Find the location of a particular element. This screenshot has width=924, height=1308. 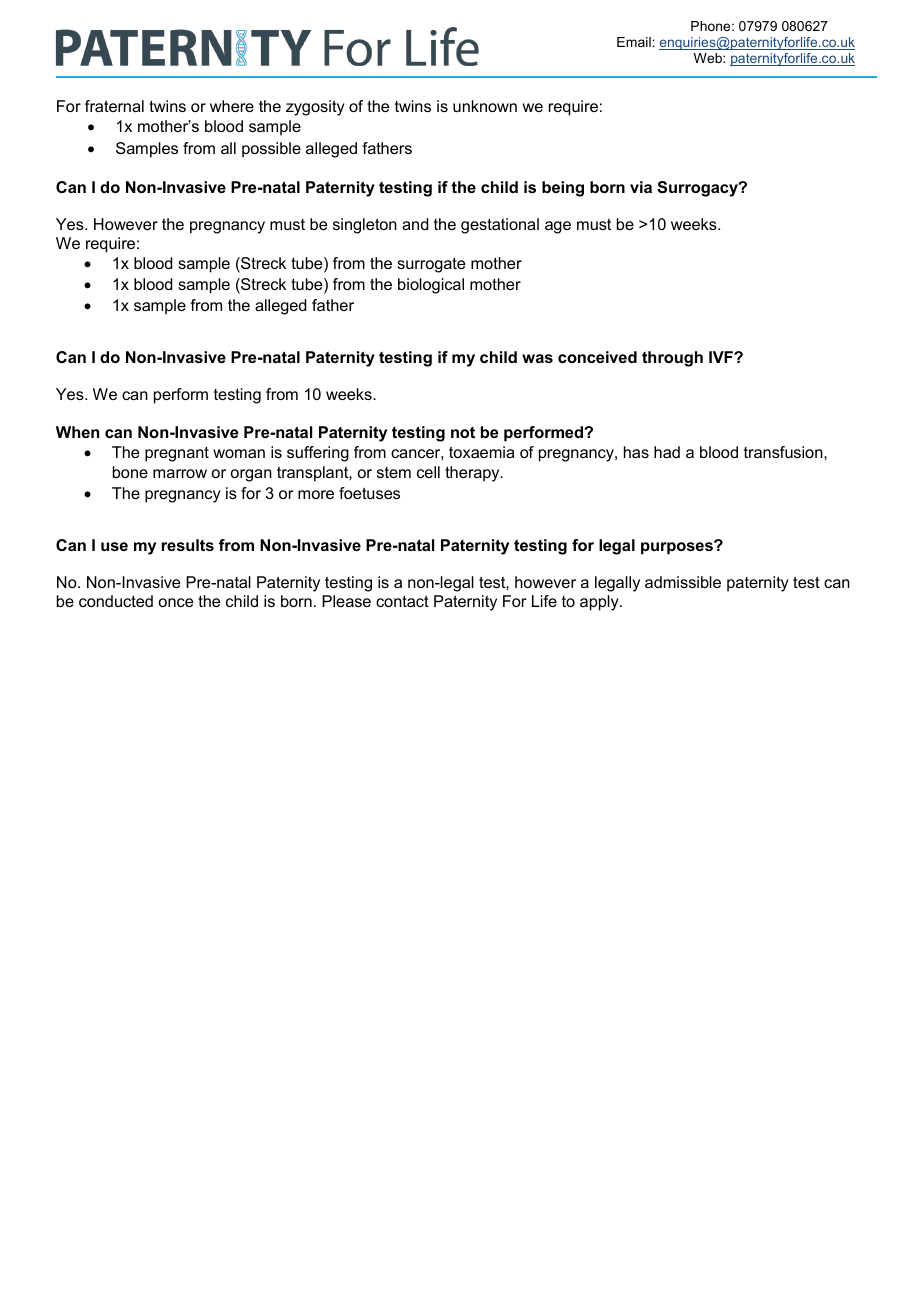

fraternal is located at coordinates (114, 106).
